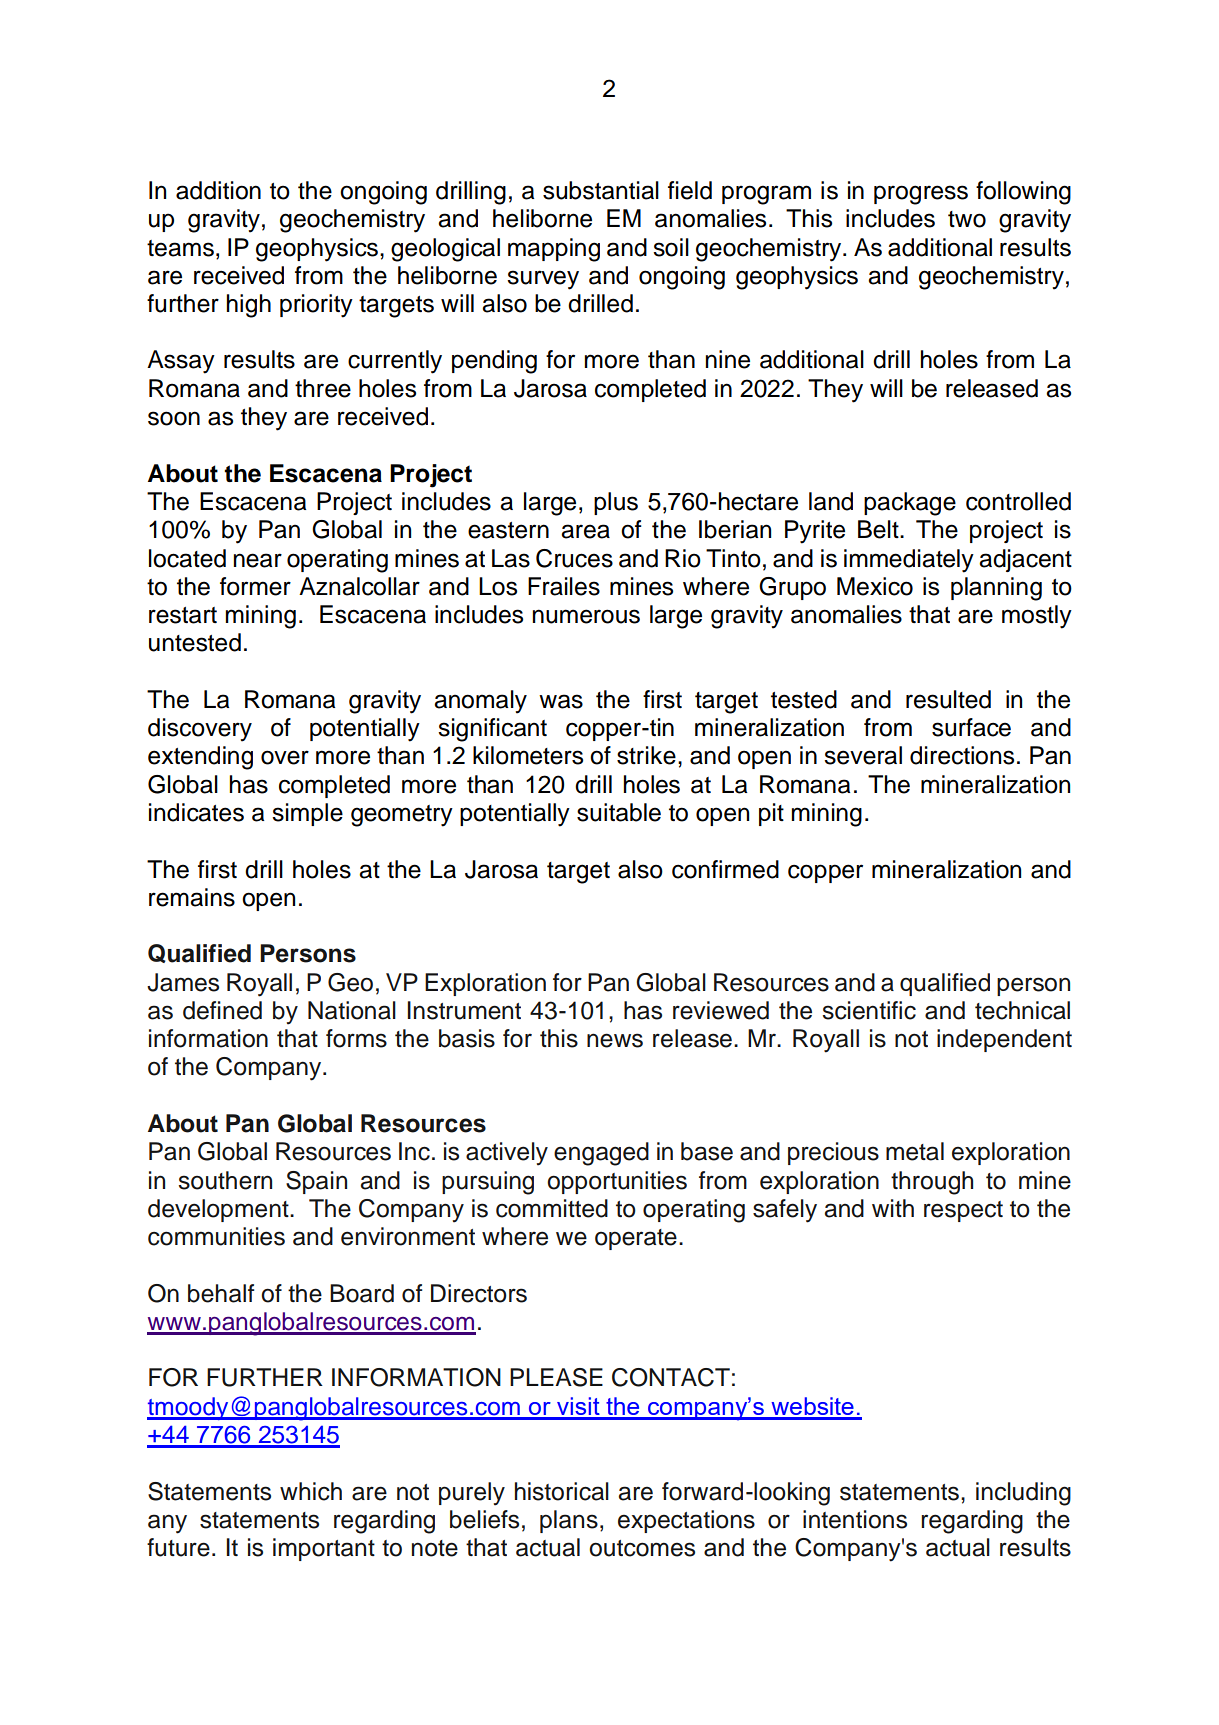 The width and height of the screenshot is (1219, 1725). What do you see at coordinates (311, 1491) in the screenshot?
I see `which` at bounding box center [311, 1491].
